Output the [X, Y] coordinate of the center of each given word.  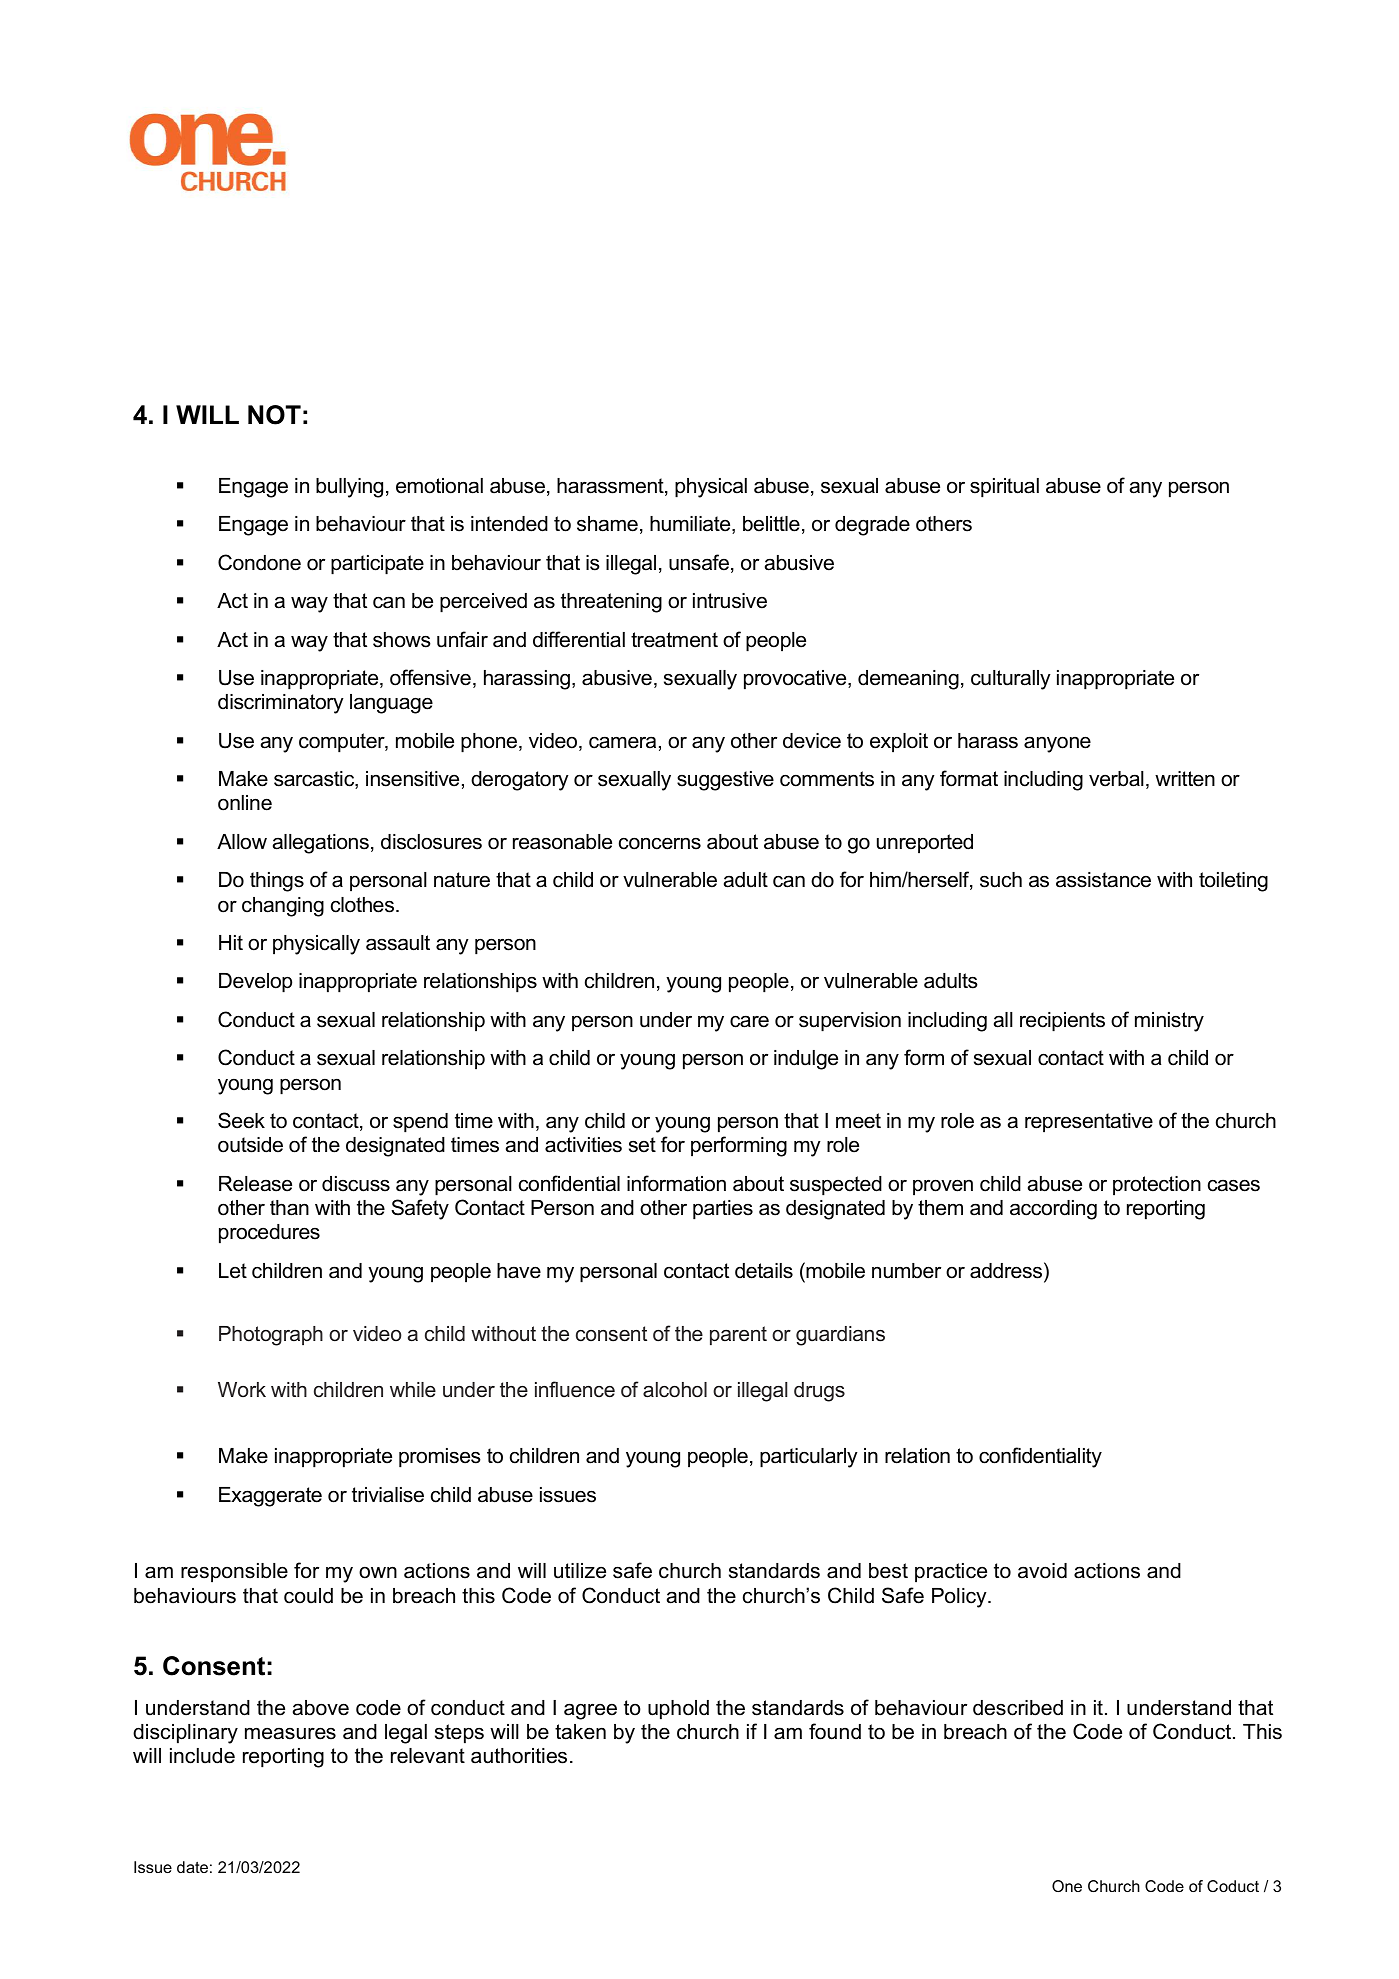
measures [290, 1733]
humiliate [691, 525]
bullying [349, 488]
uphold [678, 1710]
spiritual [1004, 488]
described [1018, 1708]
